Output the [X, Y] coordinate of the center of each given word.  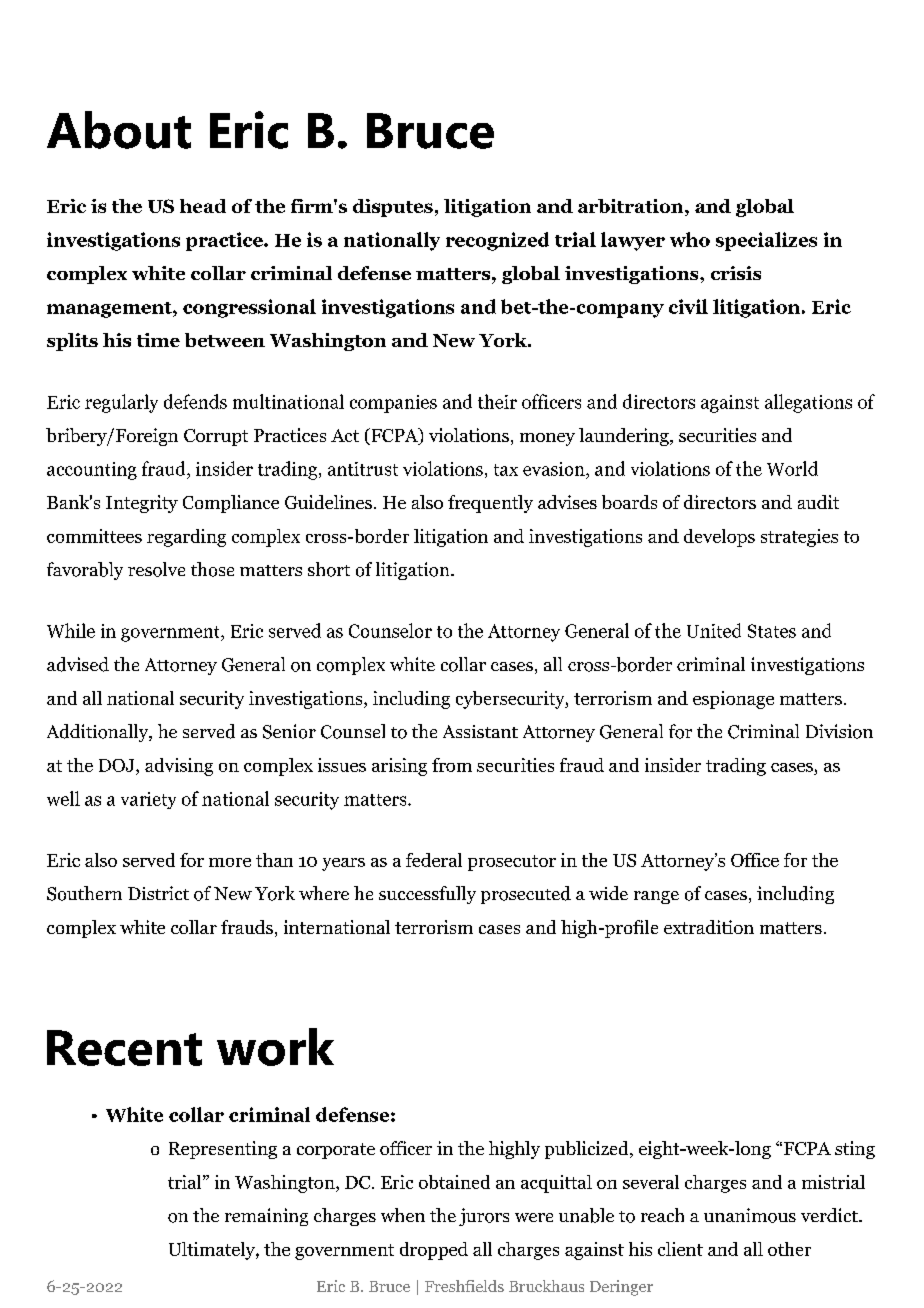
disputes [393, 208]
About [119, 130]
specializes [766, 241]
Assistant [480, 731]
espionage [733, 700]
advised [78, 664]
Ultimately [213, 1251]
